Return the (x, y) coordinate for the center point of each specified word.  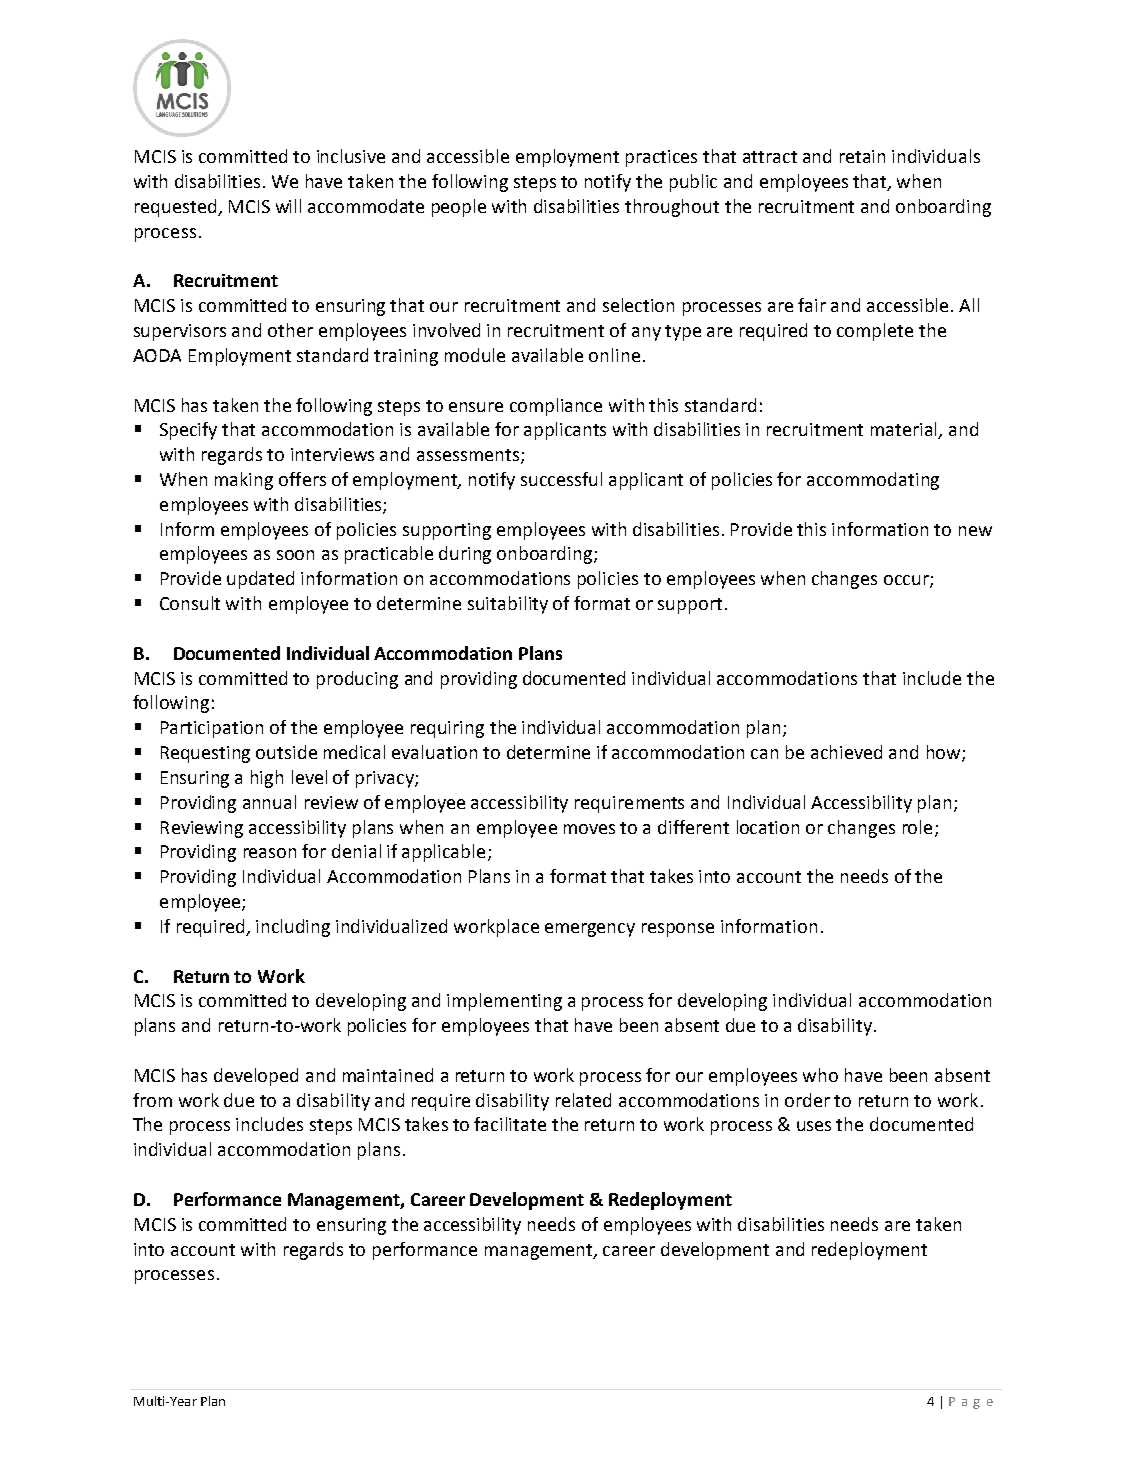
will (288, 206)
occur (907, 581)
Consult (190, 603)
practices (661, 158)
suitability (508, 605)
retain (862, 156)
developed (256, 1077)
